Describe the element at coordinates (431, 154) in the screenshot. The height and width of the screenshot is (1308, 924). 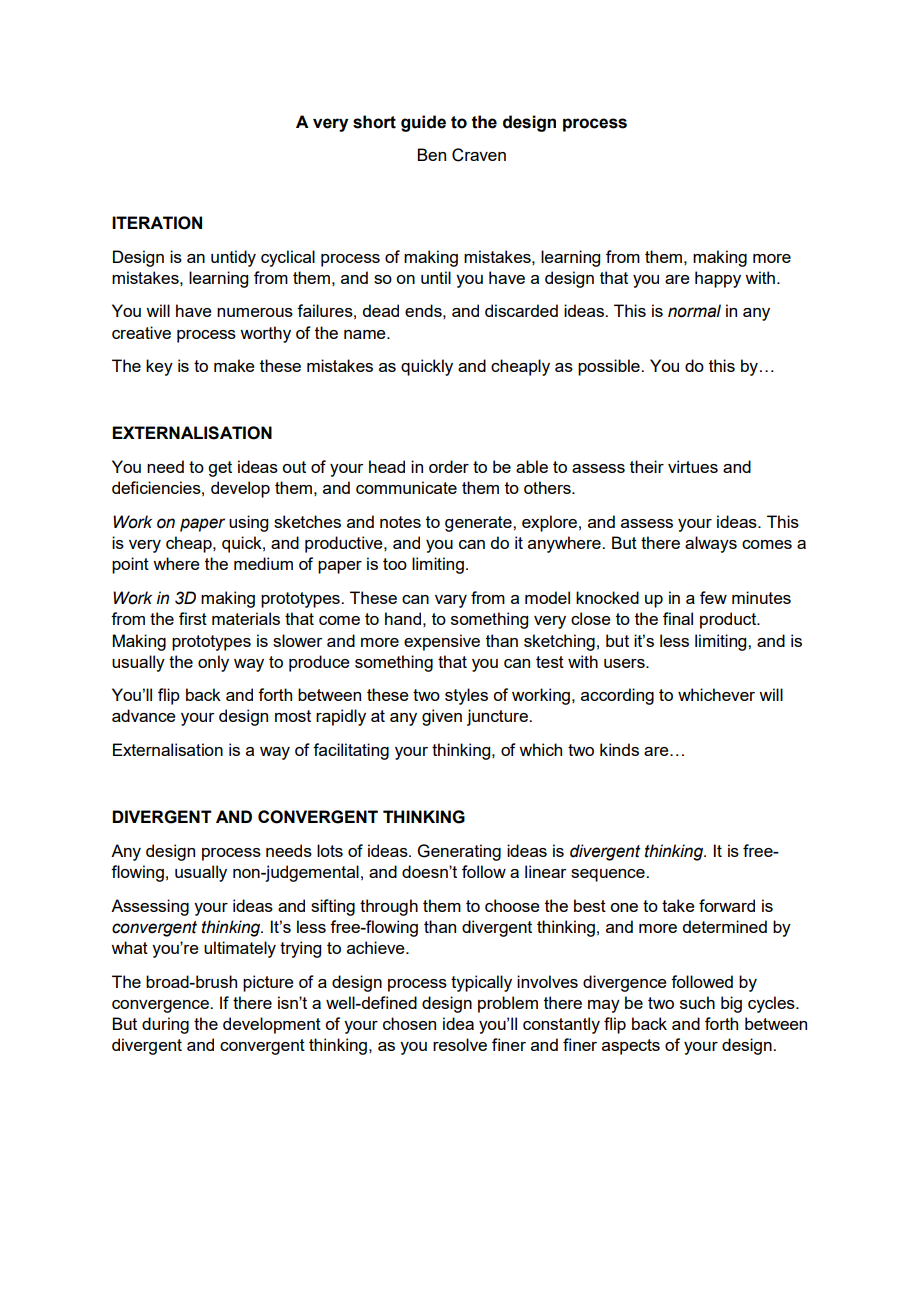
I see `Ben` at that location.
